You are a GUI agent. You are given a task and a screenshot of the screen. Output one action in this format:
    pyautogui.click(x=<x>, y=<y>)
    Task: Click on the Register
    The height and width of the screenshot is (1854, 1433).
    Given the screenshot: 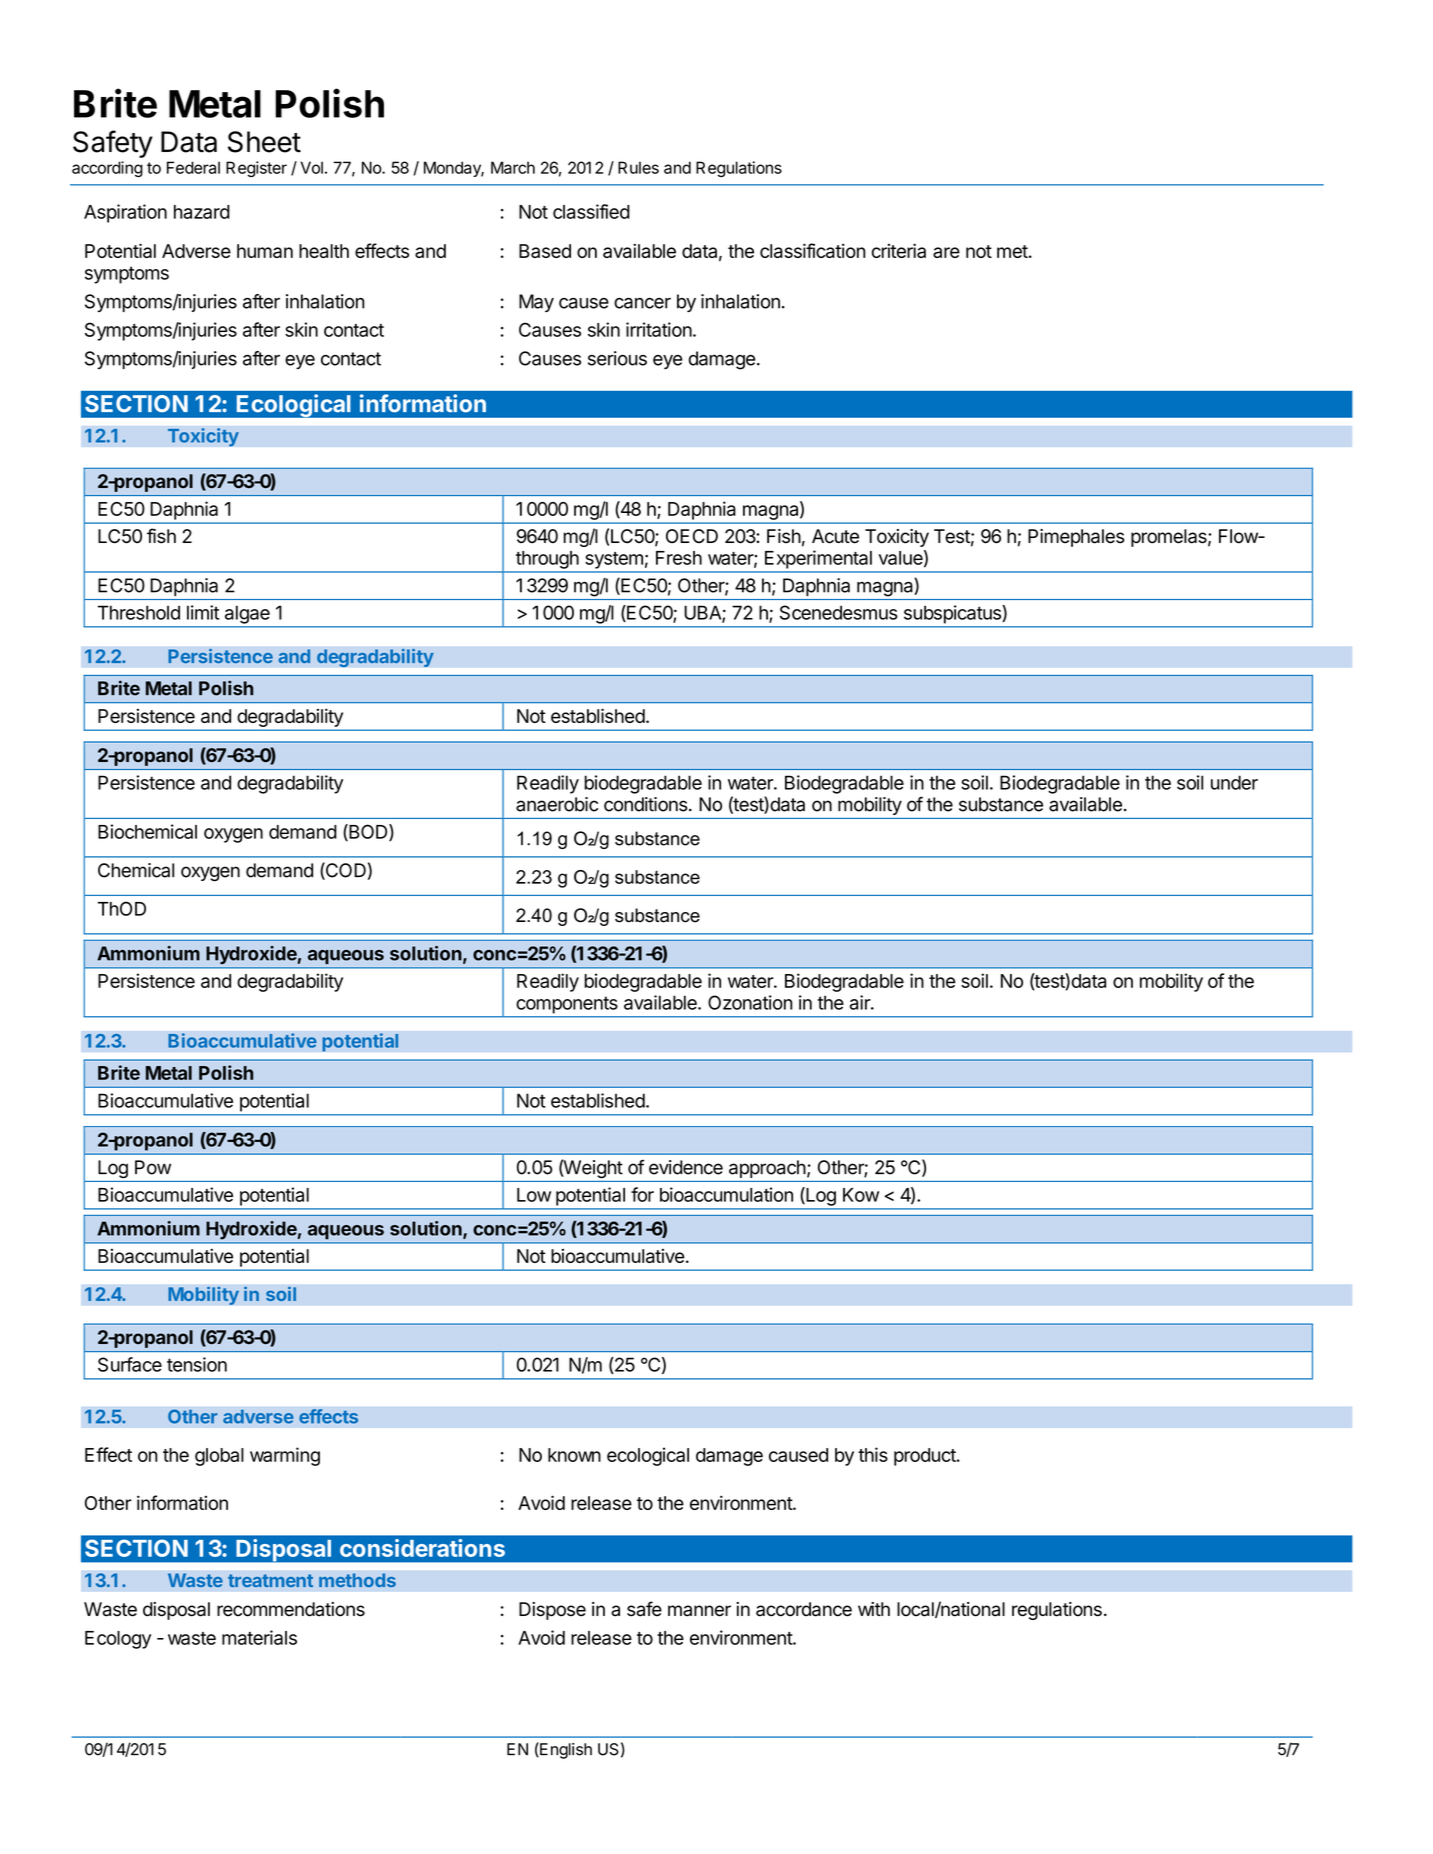 What is the action you would take?
    pyautogui.click(x=256, y=169)
